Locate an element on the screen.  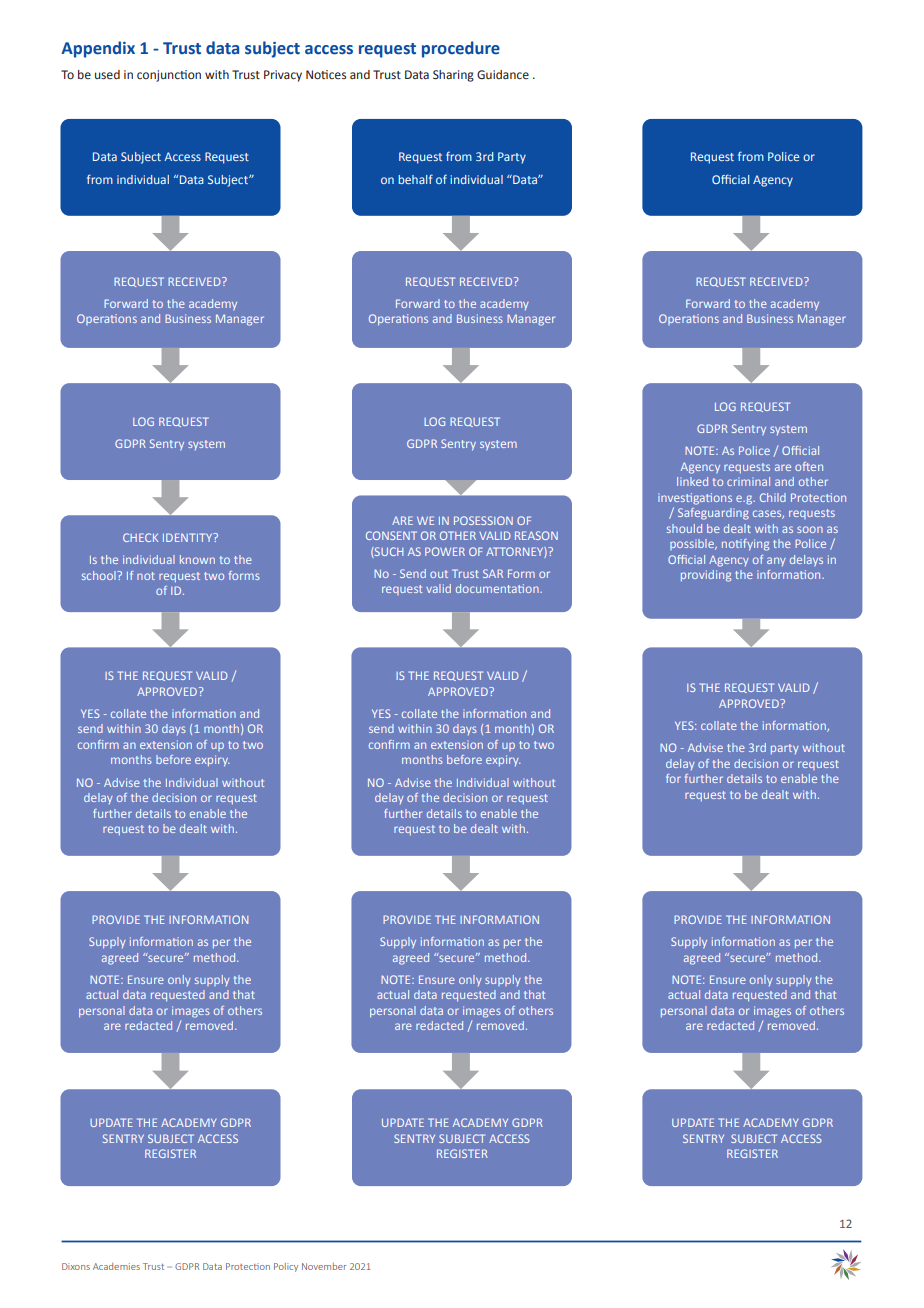
Policy is located at coordinates (286, 1267).
